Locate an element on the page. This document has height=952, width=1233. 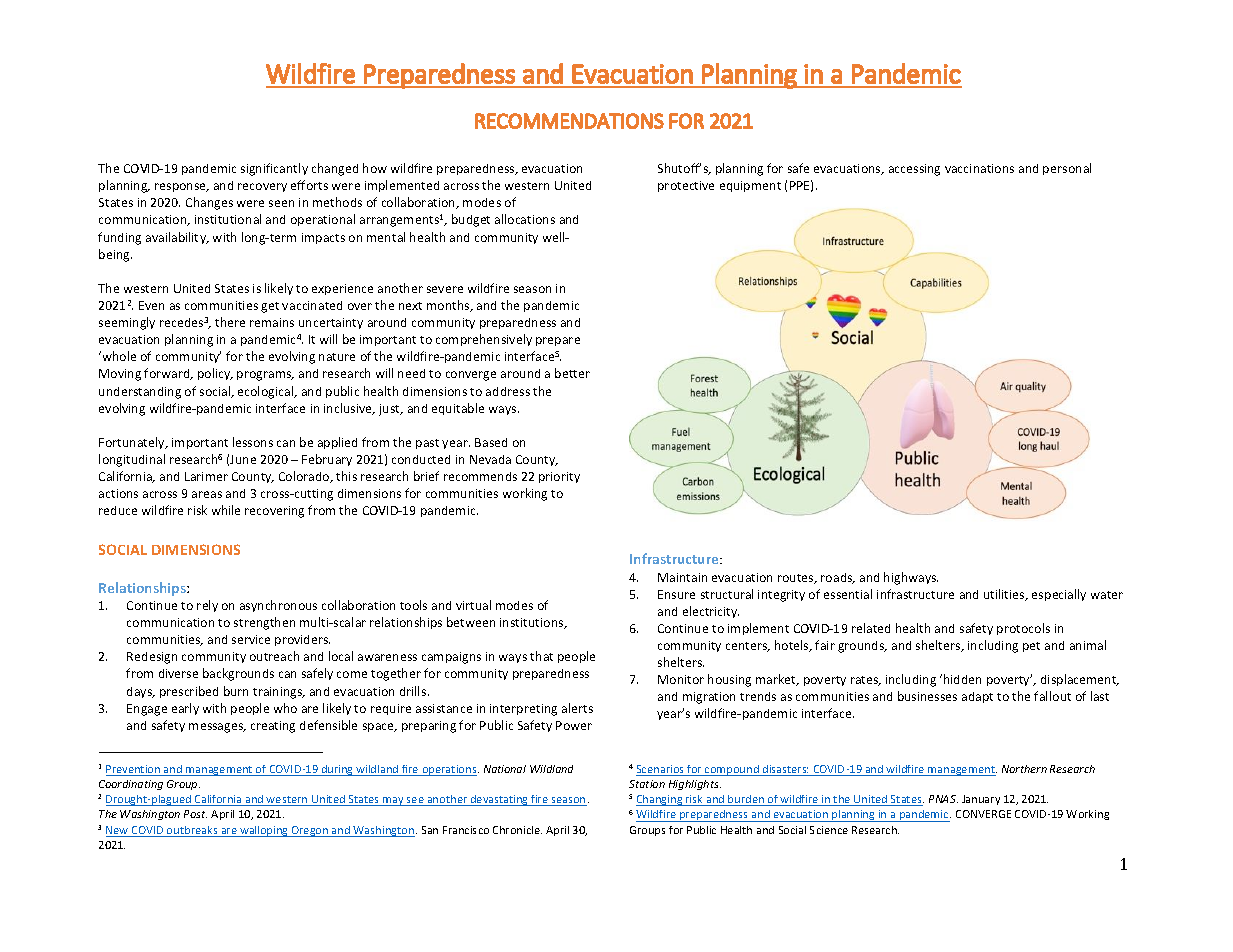
Maintain is located at coordinates (682, 577).
